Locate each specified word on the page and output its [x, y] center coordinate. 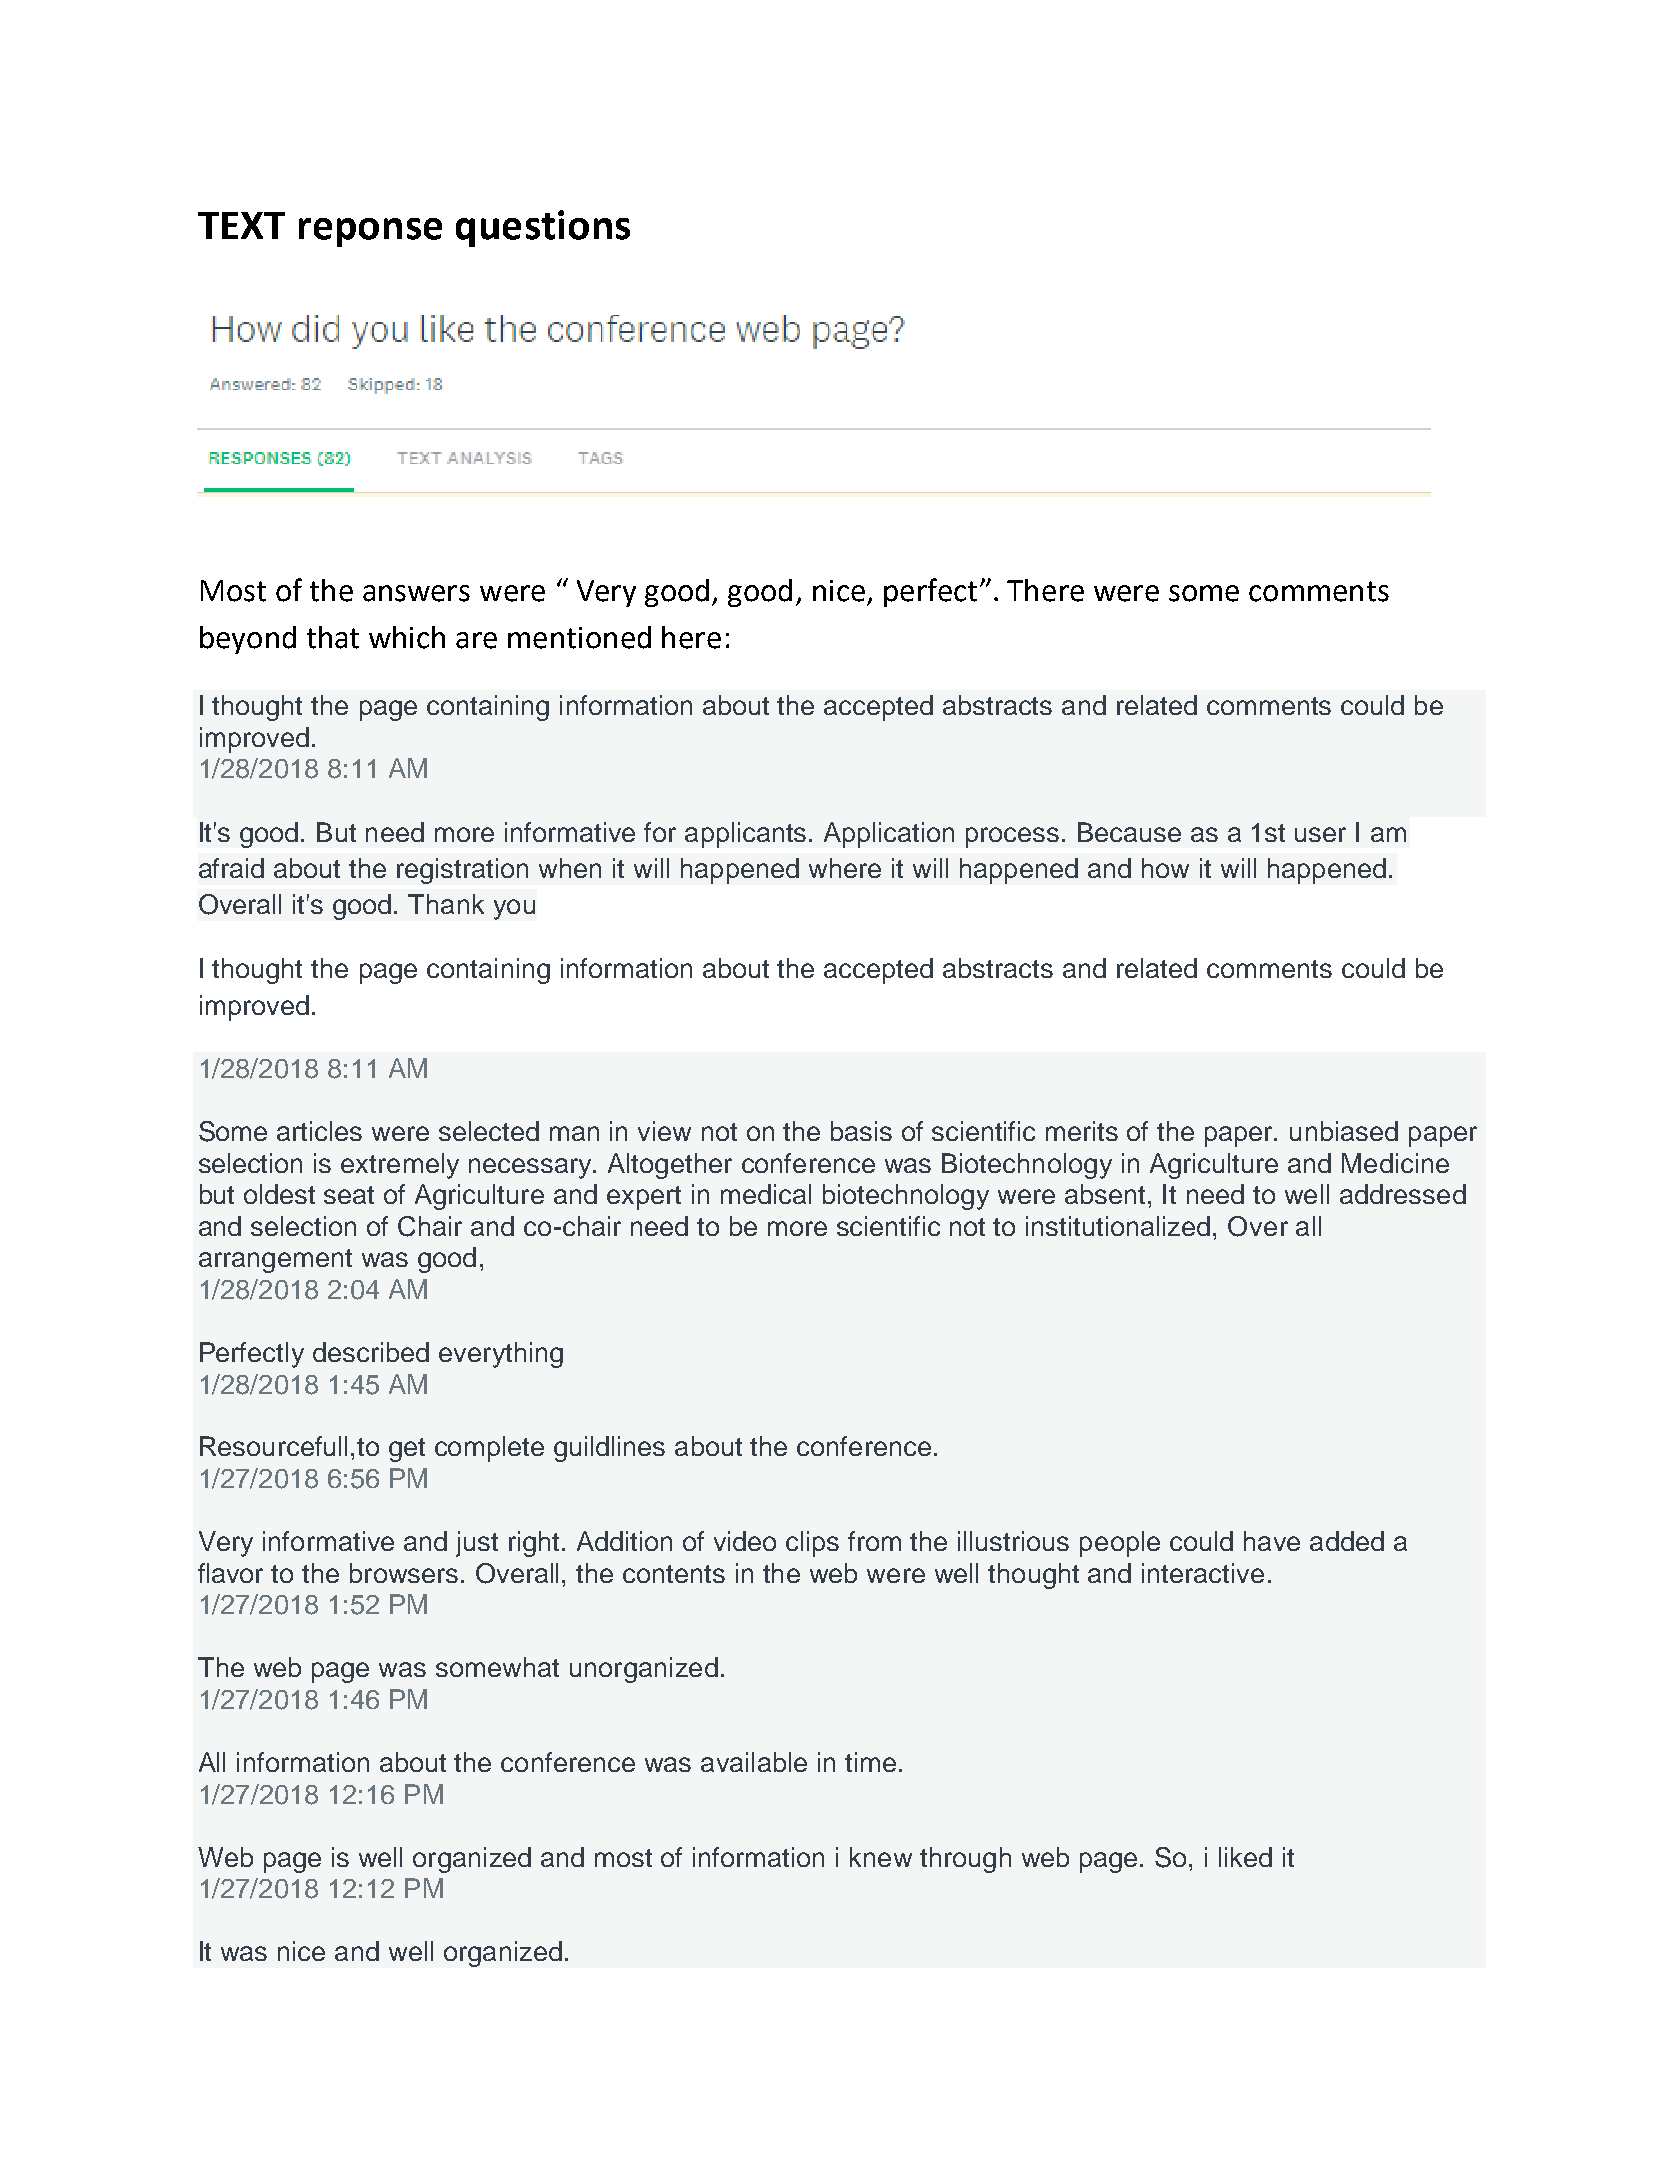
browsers [404, 1573]
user [1320, 834]
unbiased [1344, 1131]
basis [861, 1131]
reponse [370, 232]
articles [319, 1131]
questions [543, 228]
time [870, 1762]
